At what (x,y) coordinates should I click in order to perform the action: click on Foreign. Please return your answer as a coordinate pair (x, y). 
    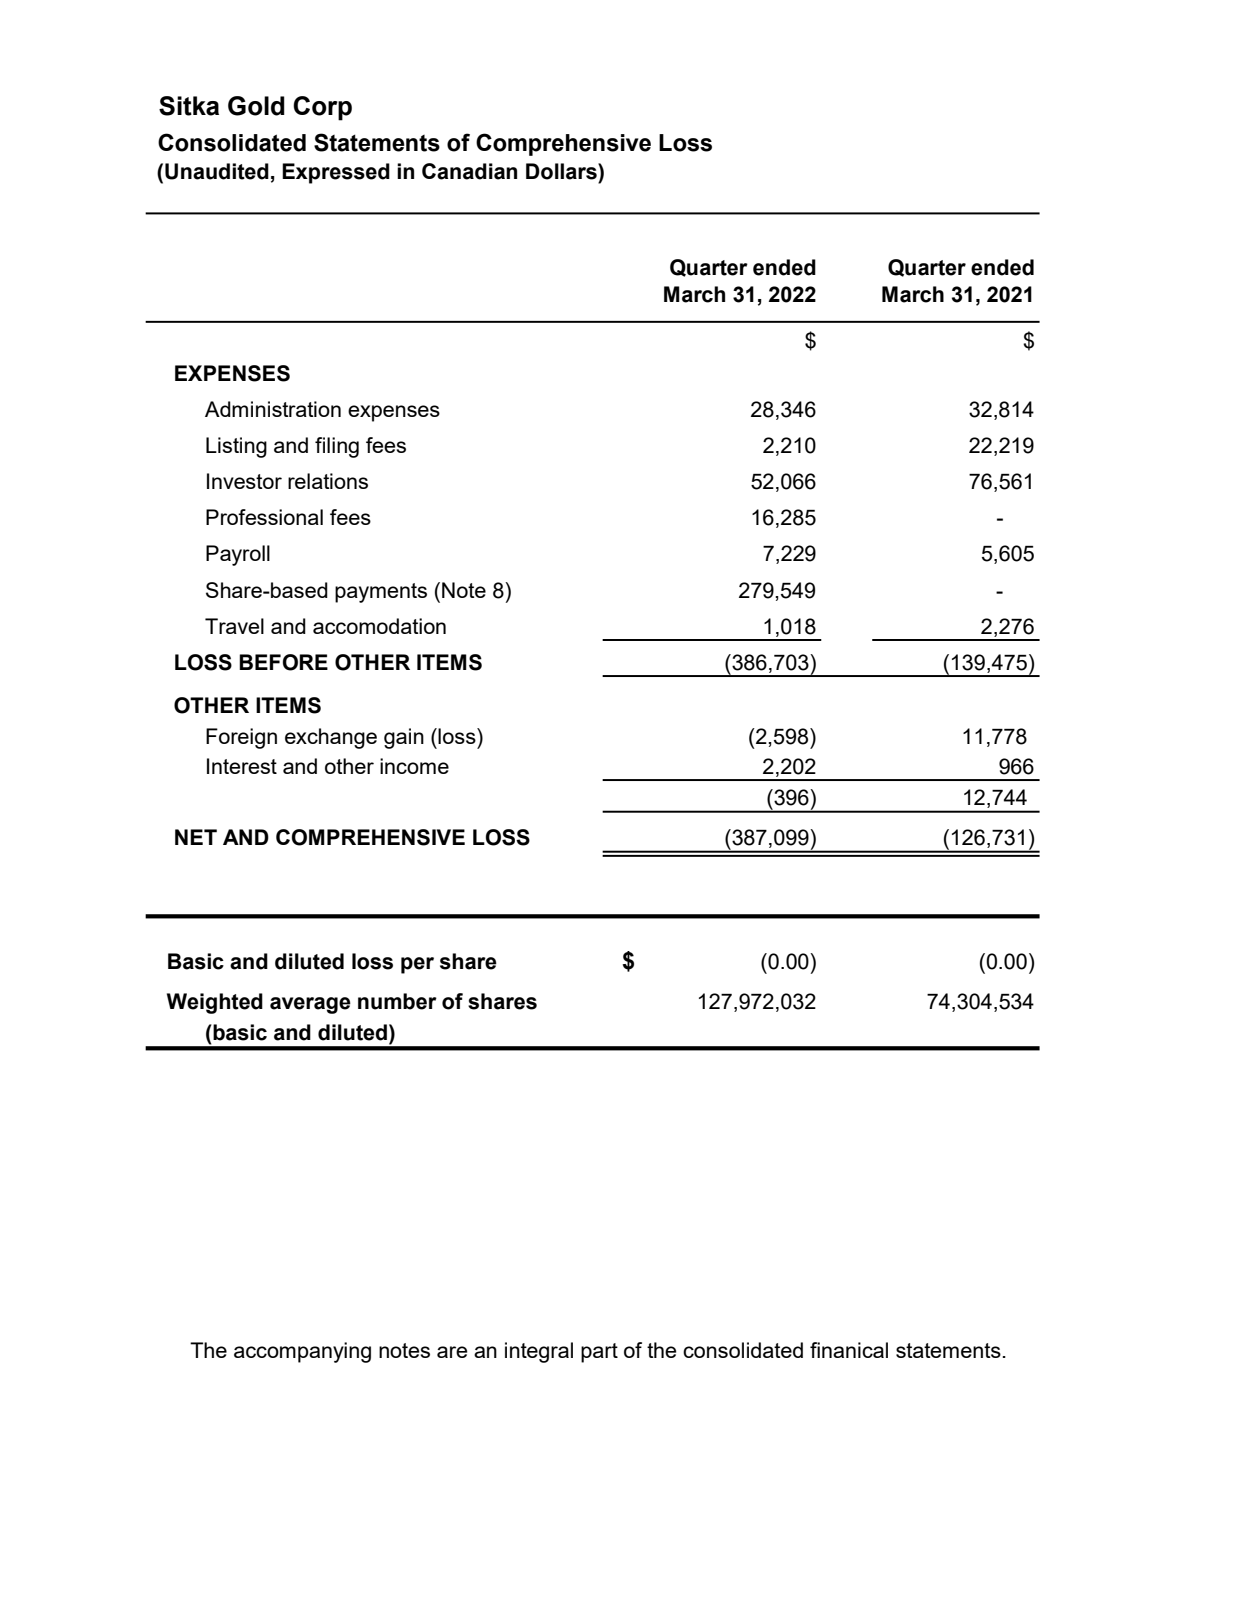
    Looking at the image, I should click on (241, 738).
